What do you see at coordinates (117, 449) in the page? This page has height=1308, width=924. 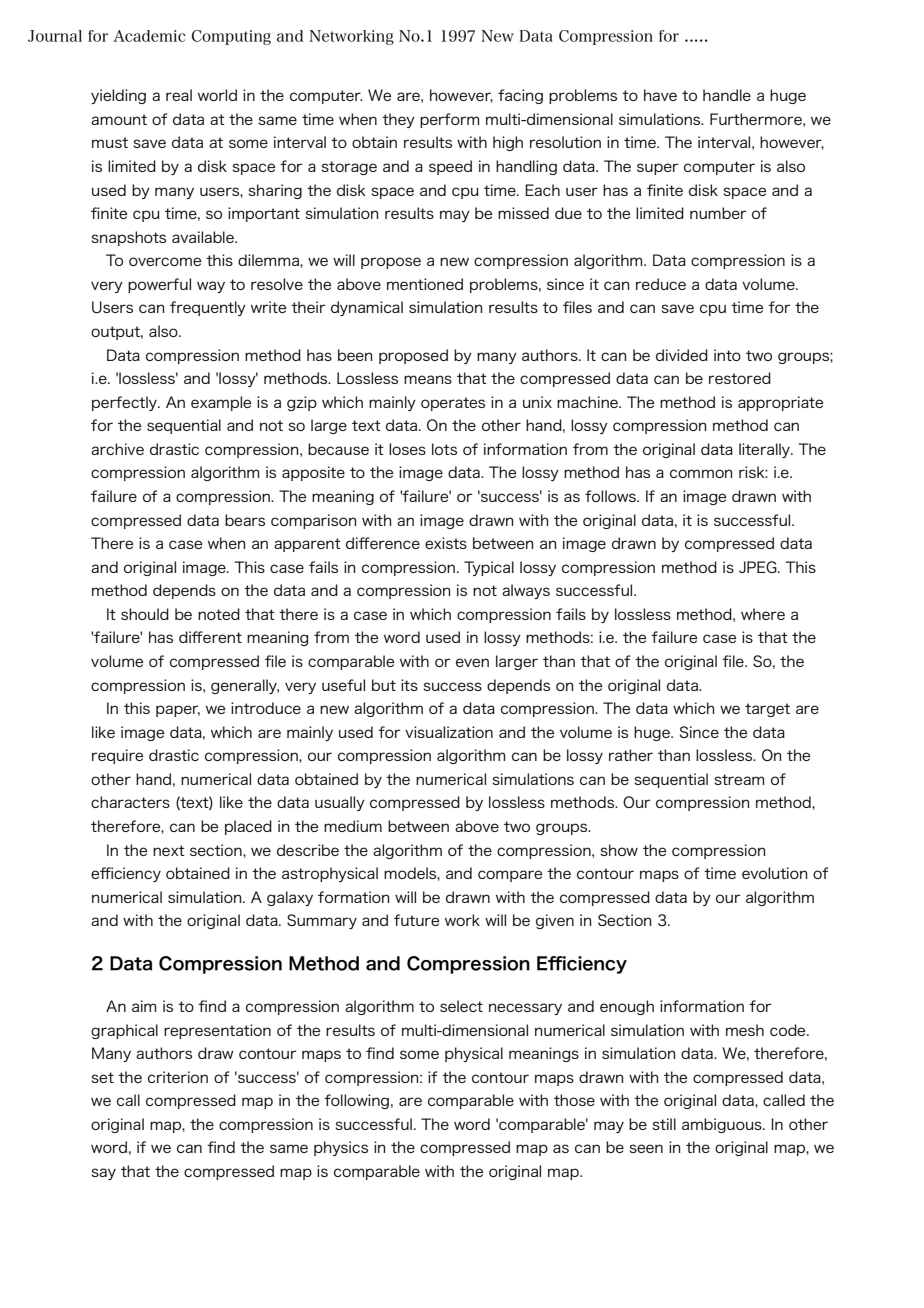 I see `archive` at bounding box center [117, 449].
